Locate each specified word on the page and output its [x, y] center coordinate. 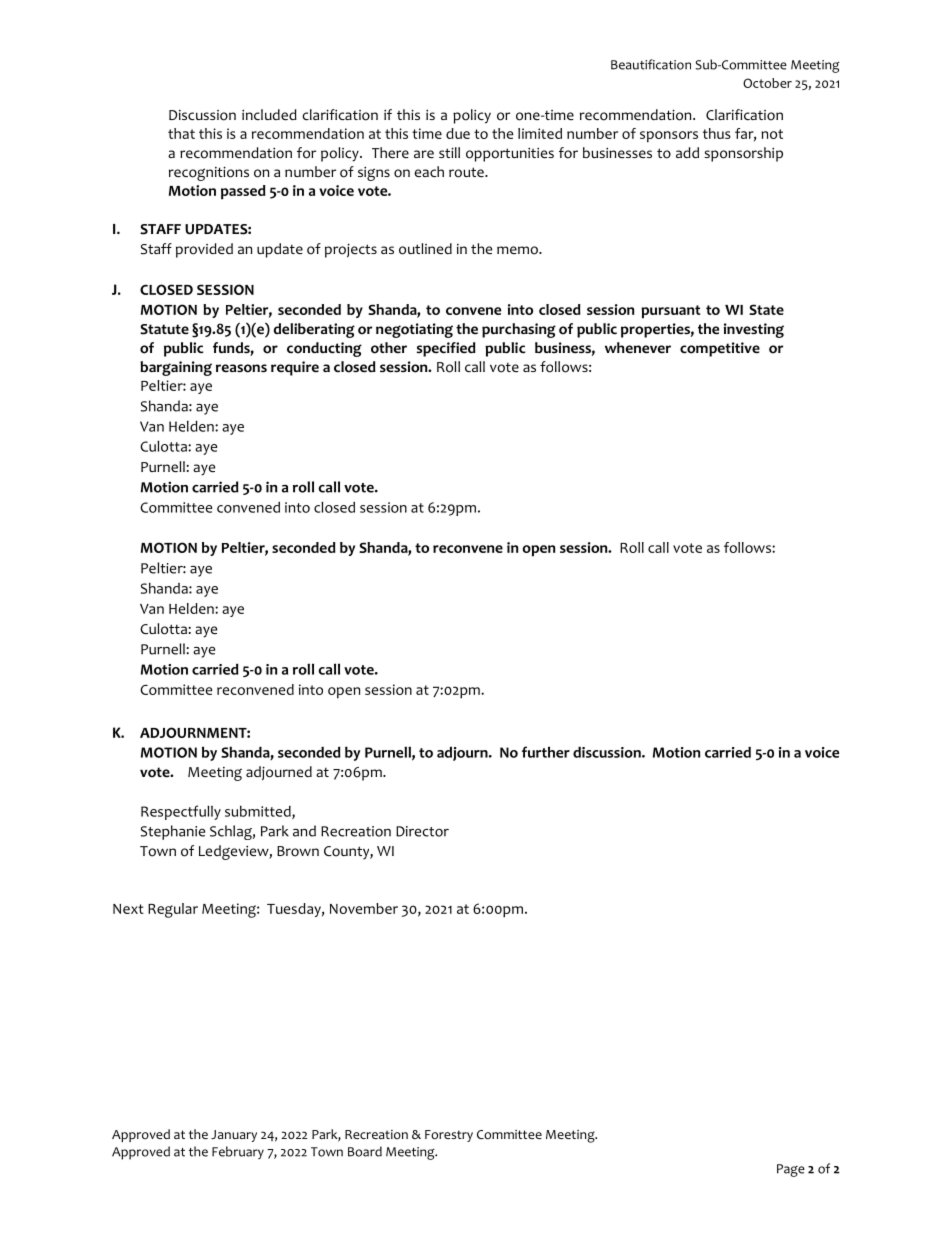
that [181, 133]
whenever [638, 348]
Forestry [449, 1136]
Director [422, 831]
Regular [173, 910]
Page [791, 1170]
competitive [720, 349]
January [234, 1136]
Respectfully [181, 812]
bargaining [176, 368]
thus [717, 133]
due [458, 133]
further [546, 752]
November [364, 908]
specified [446, 349]
